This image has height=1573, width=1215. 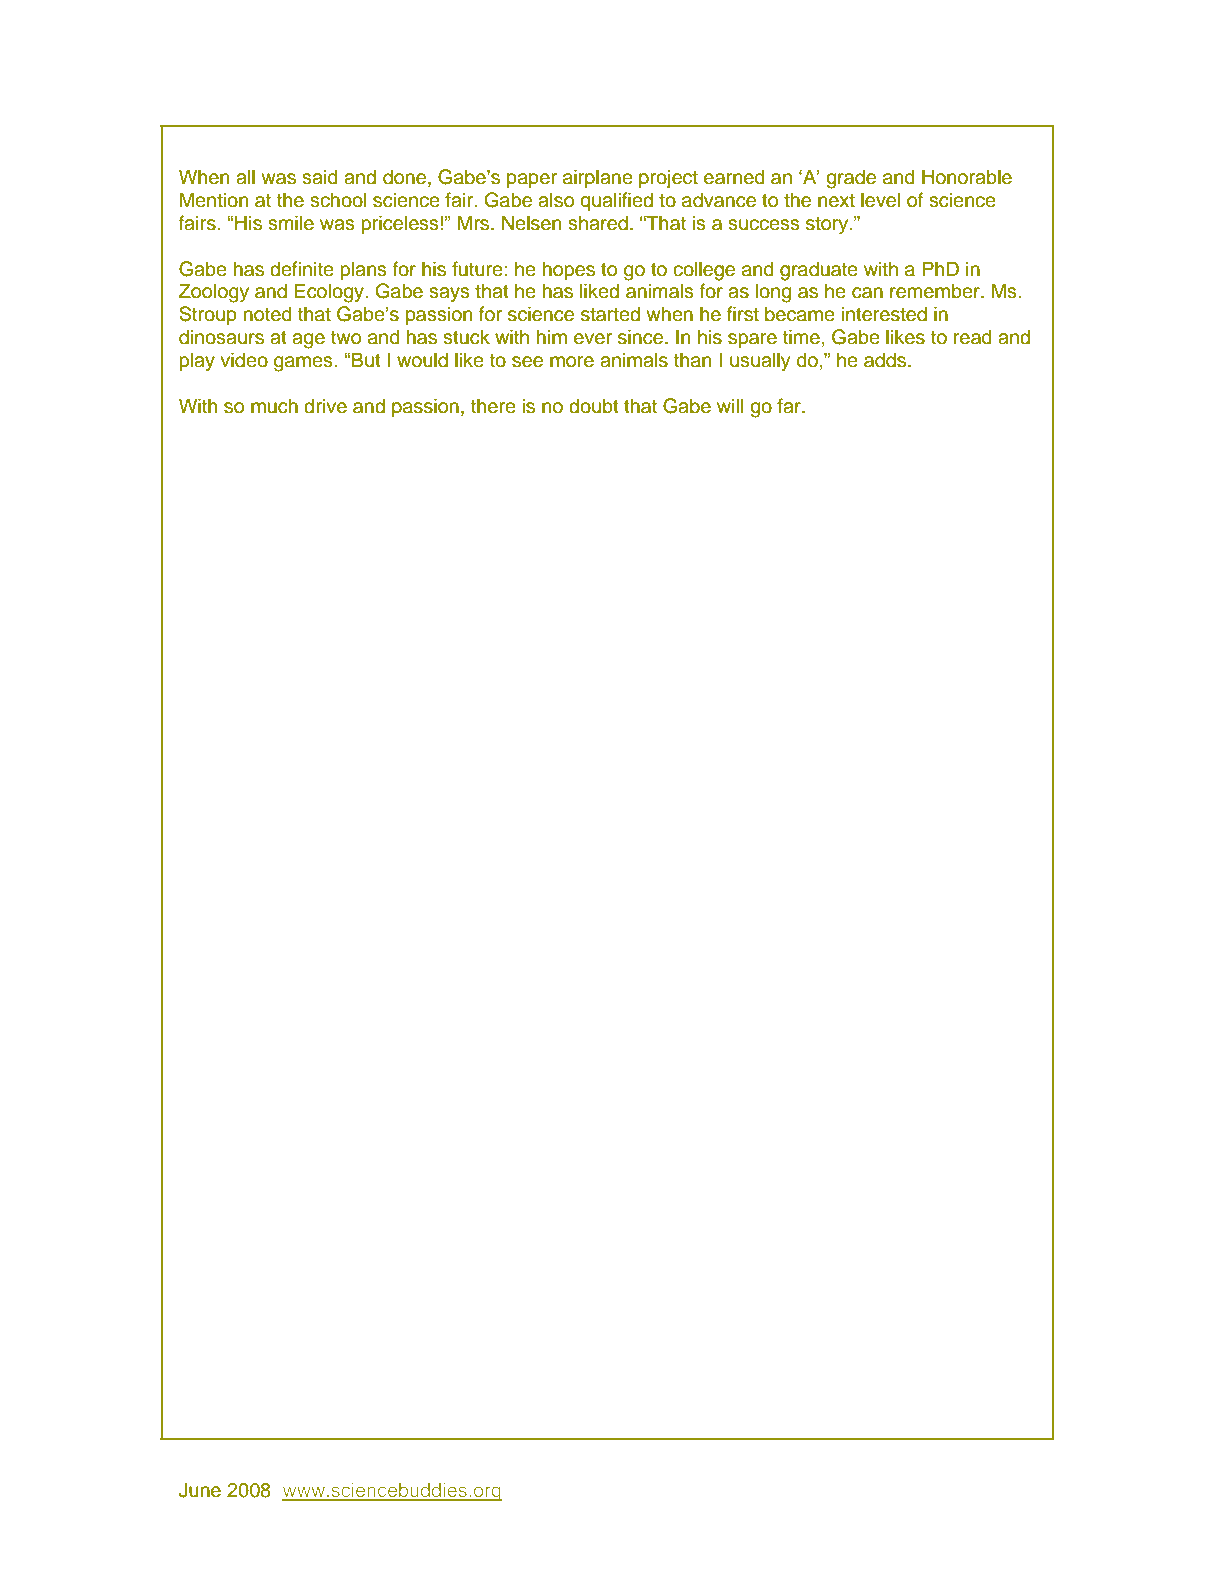 What do you see at coordinates (572, 362) in the image?
I see `more` at bounding box center [572, 362].
